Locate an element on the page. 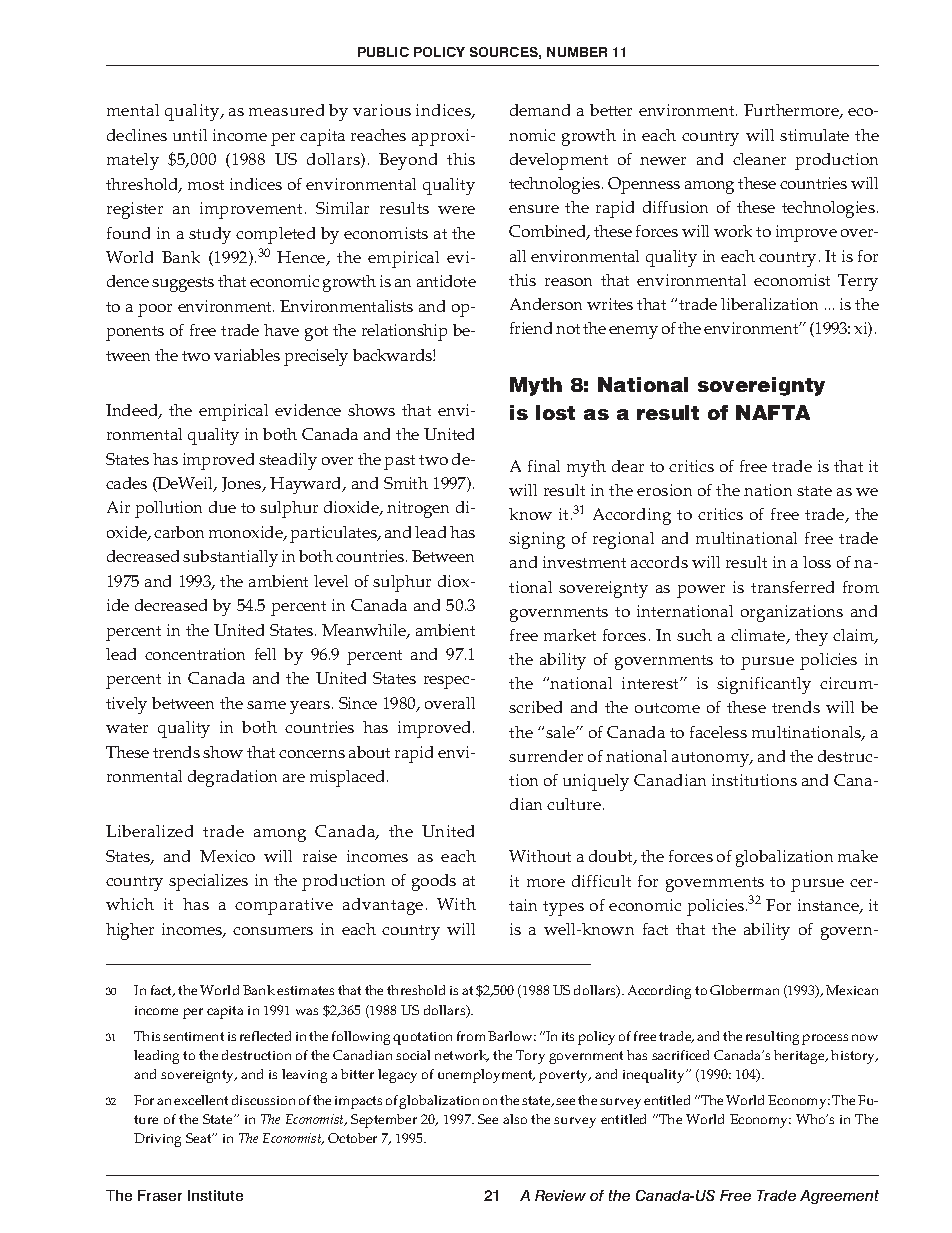 The width and height of the document is (952, 1233). stimulate is located at coordinates (814, 135).
